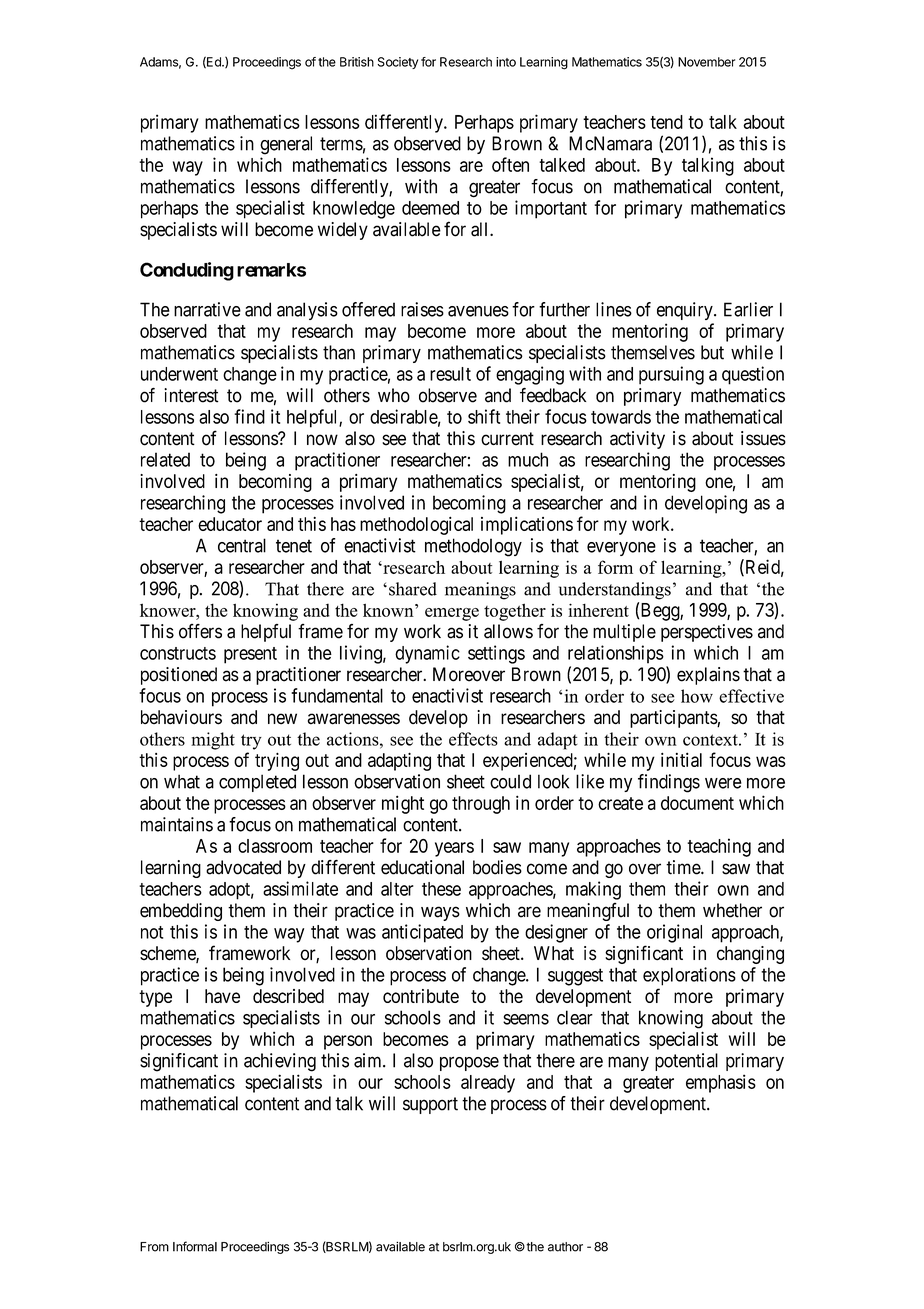 This screenshot has width=924, height=1309. What do you see at coordinates (154, 1247) in the screenshot?
I see `From` at bounding box center [154, 1247].
